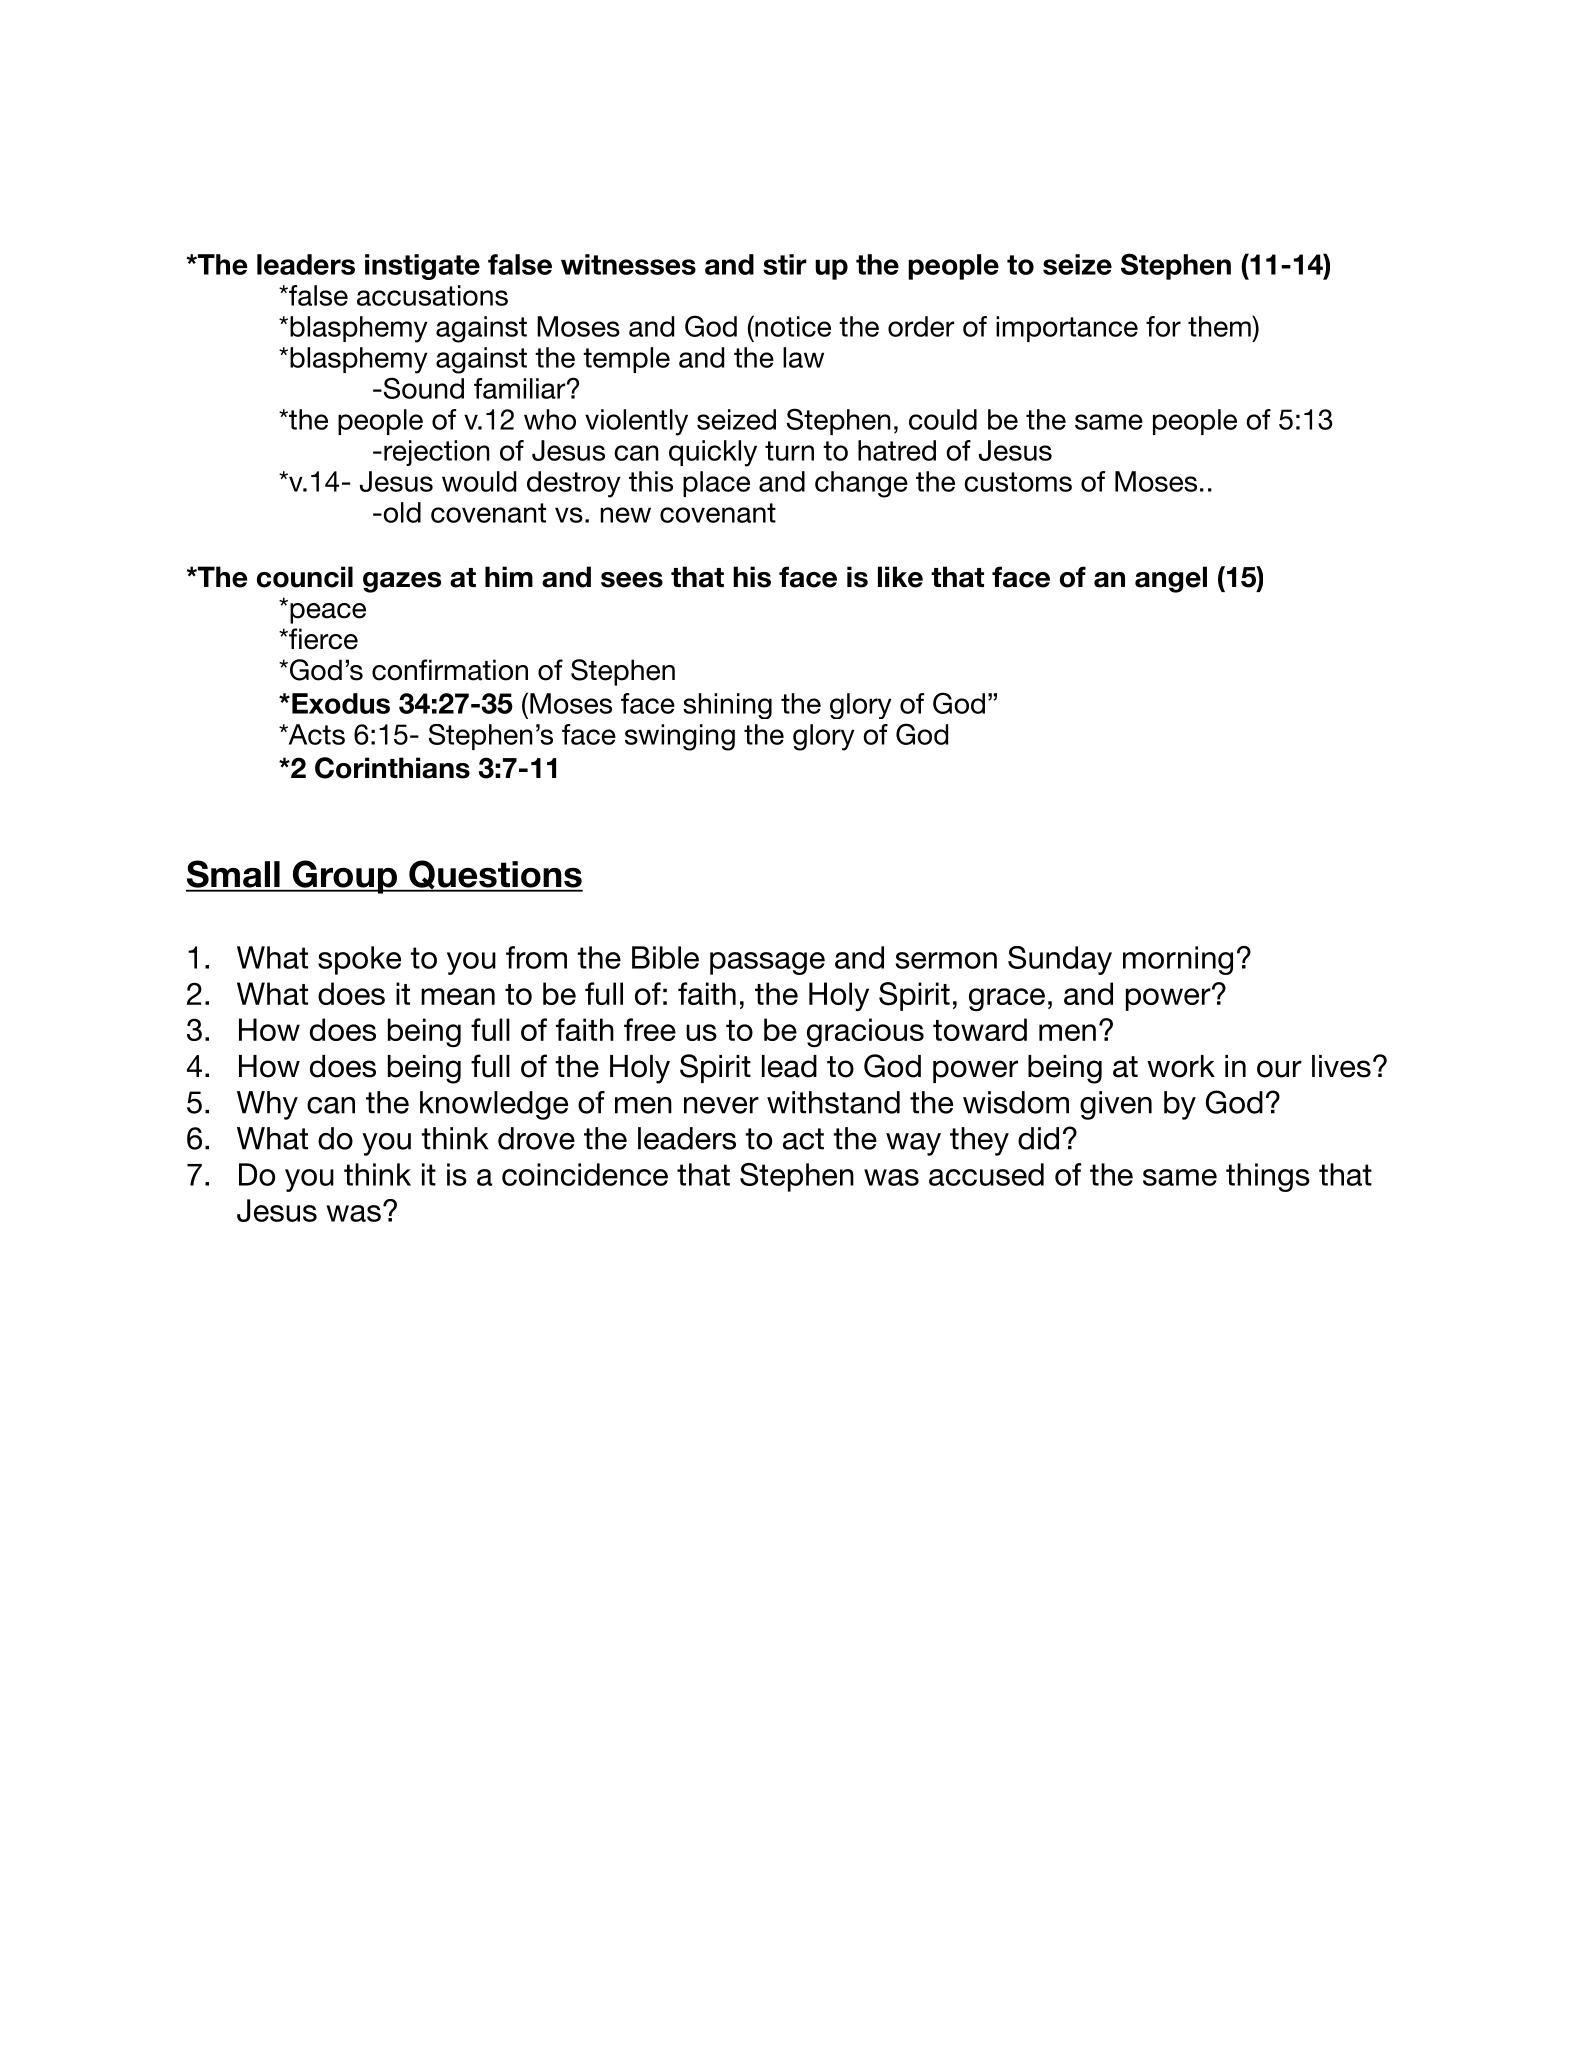 The width and height of the screenshot is (1580, 2045). Describe the element at coordinates (328, 613) in the screenshot. I see `peace` at that location.
